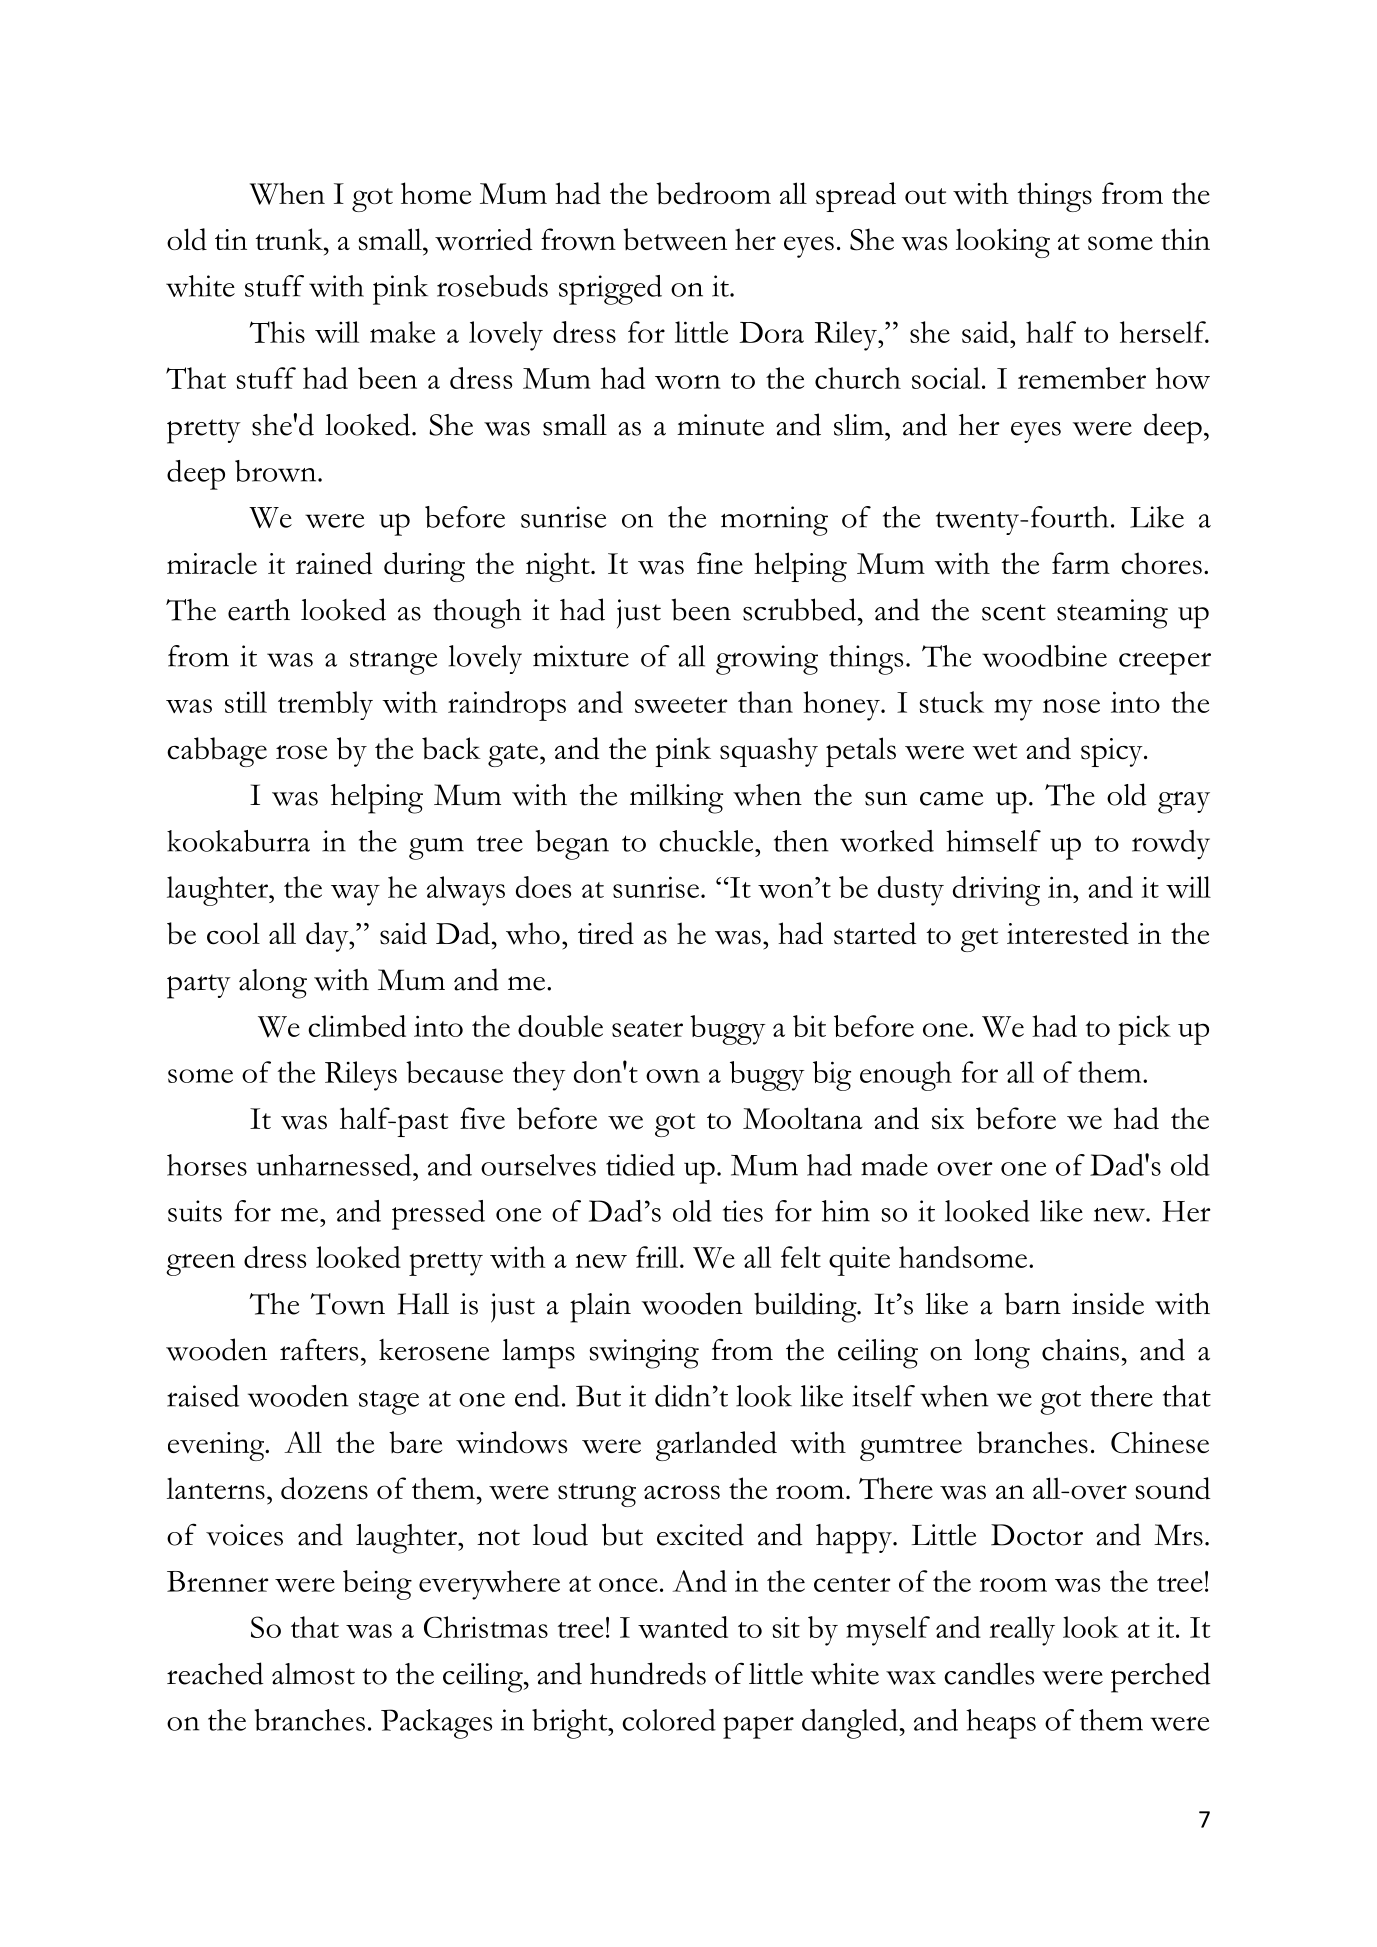 This screenshot has width=1377, height=1947. I want to click on hundreds, so click(648, 1673).
